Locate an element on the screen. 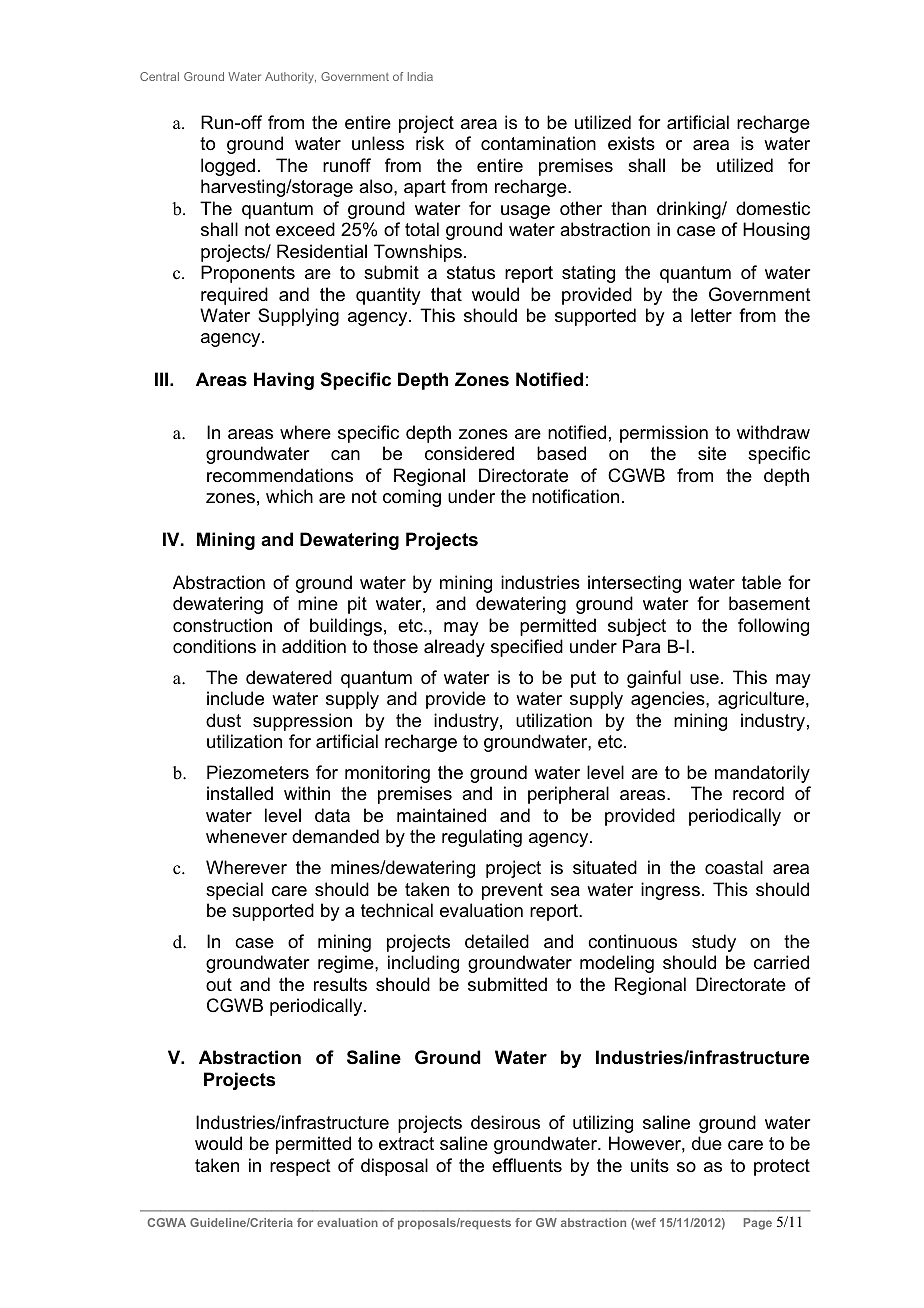  special is located at coordinates (234, 891).
